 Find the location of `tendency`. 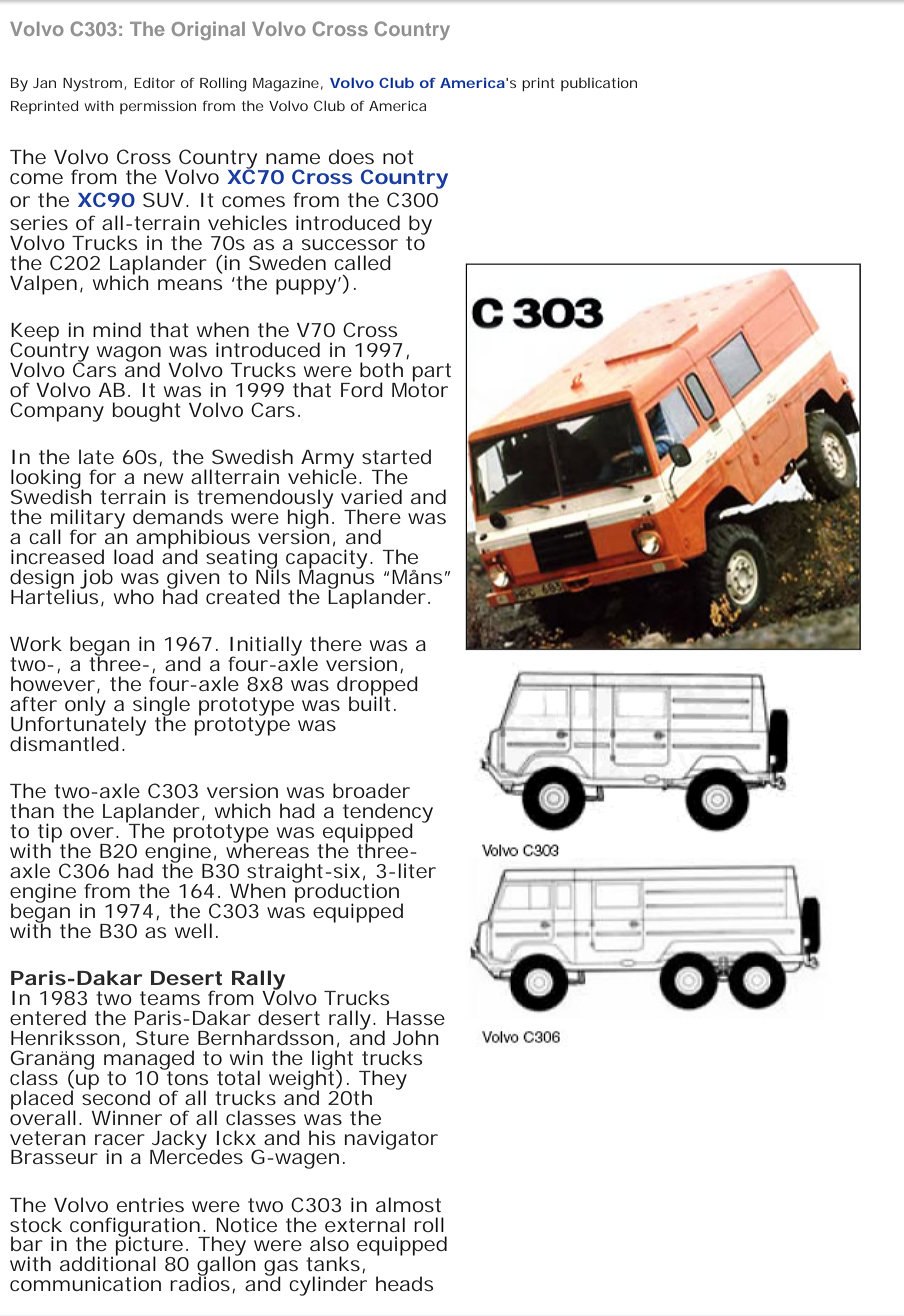

tendency is located at coordinates (388, 814).
